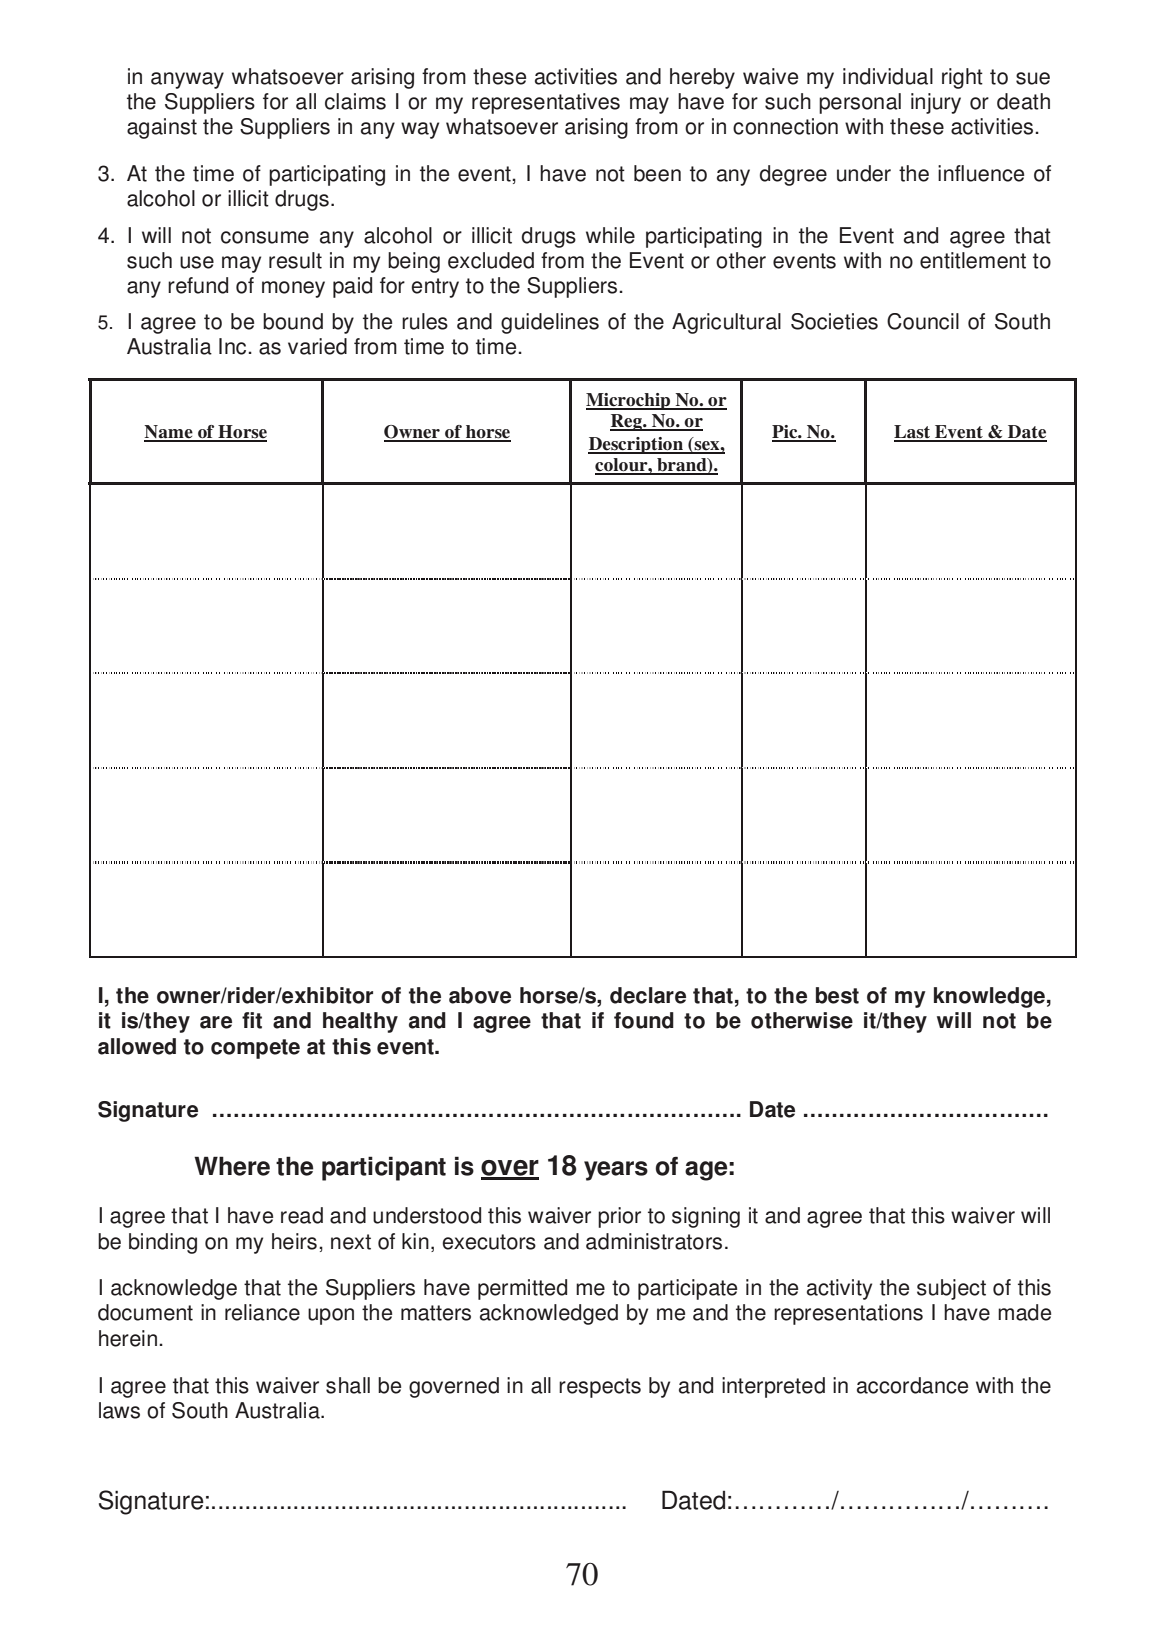  I want to click on injury, so click(936, 103).
